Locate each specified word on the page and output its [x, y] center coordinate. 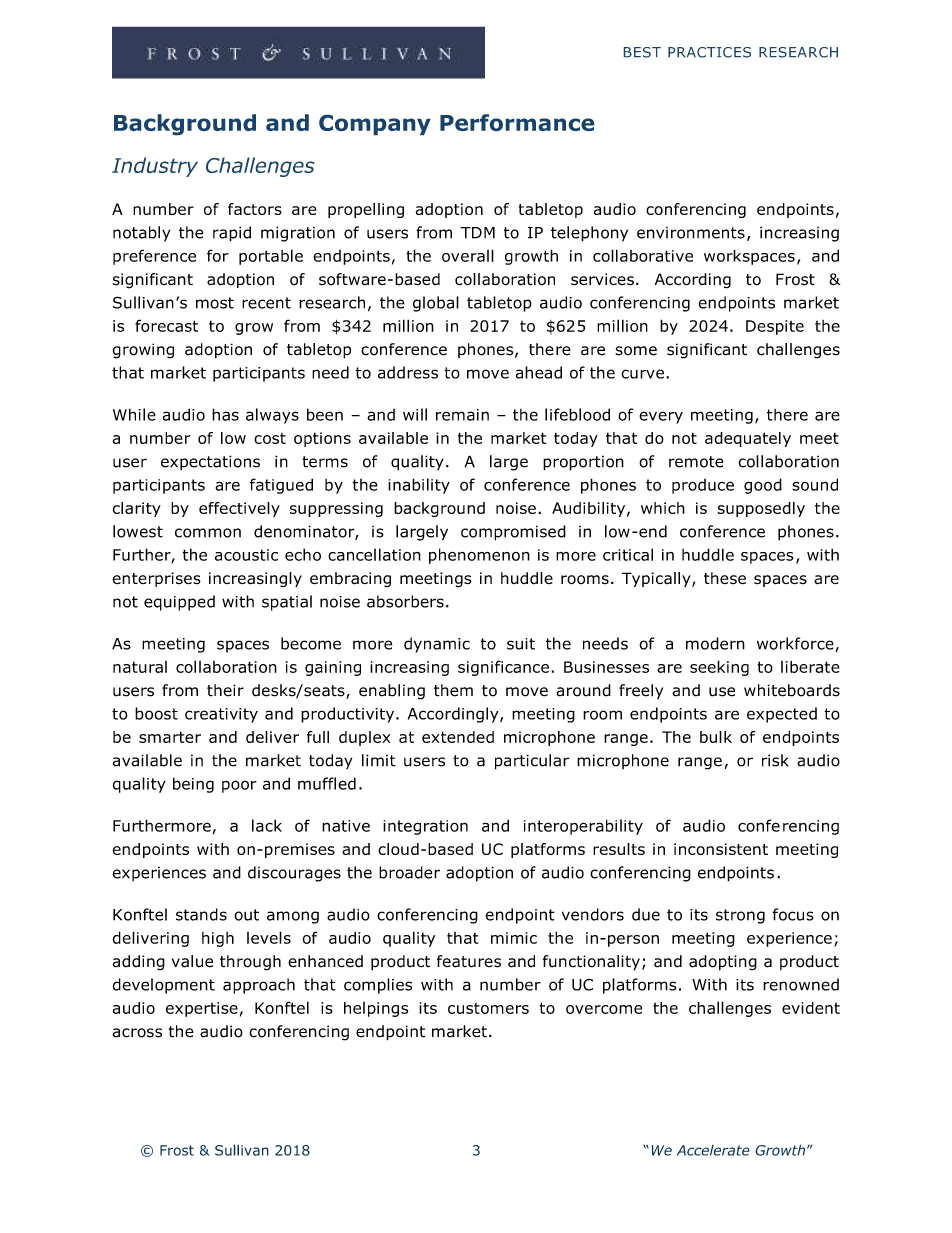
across [137, 1033]
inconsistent [721, 849]
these [725, 578]
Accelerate [713, 1150]
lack [267, 825]
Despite [775, 327]
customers [488, 1008]
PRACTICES [709, 52]
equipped [179, 603]
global [436, 304]
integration [425, 827]
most [215, 303]
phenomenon [479, 556]
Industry [155, 167]
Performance [517, 122]
